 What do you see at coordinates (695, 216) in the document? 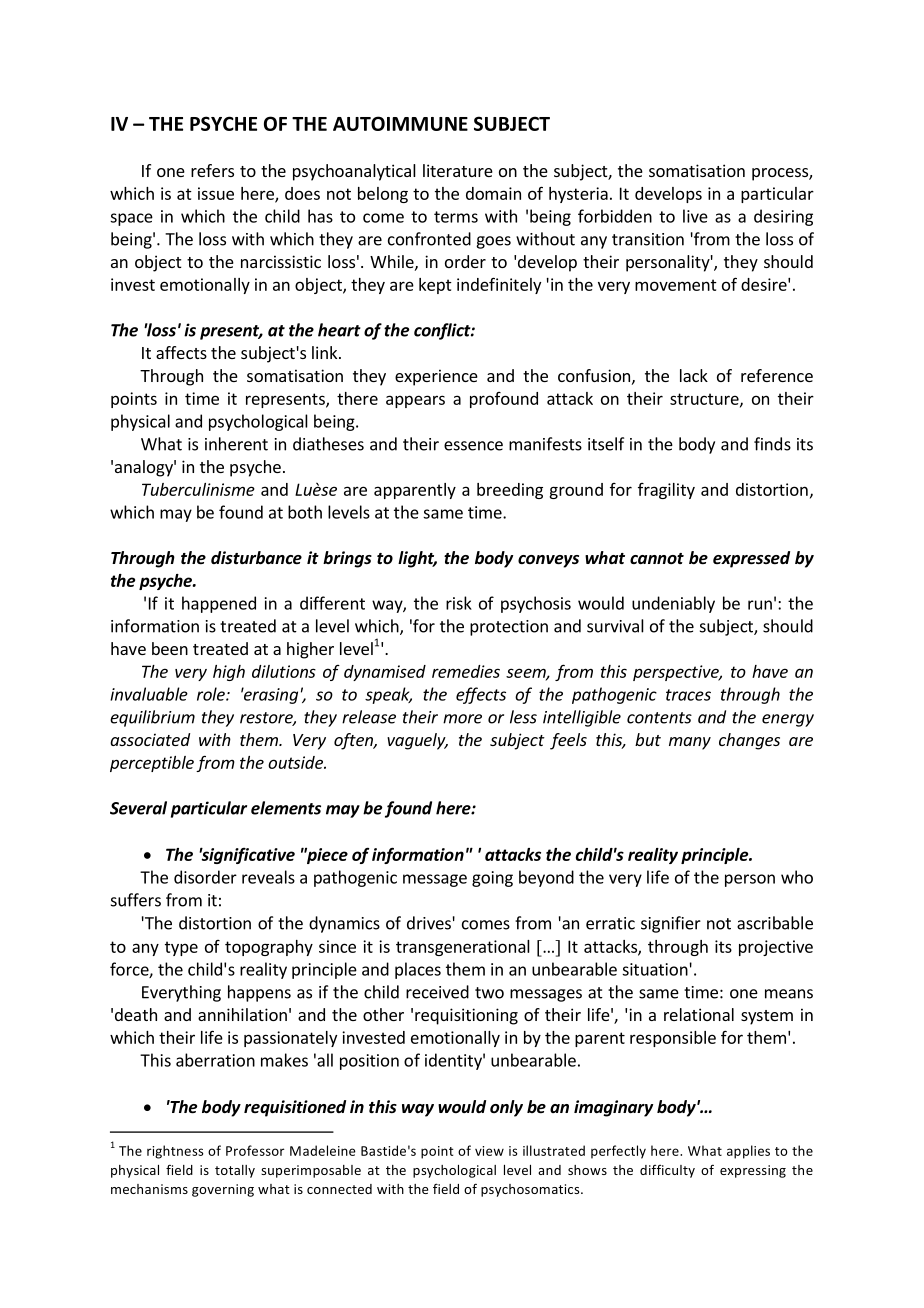
I see `live` at bounding box center [695, 216].
